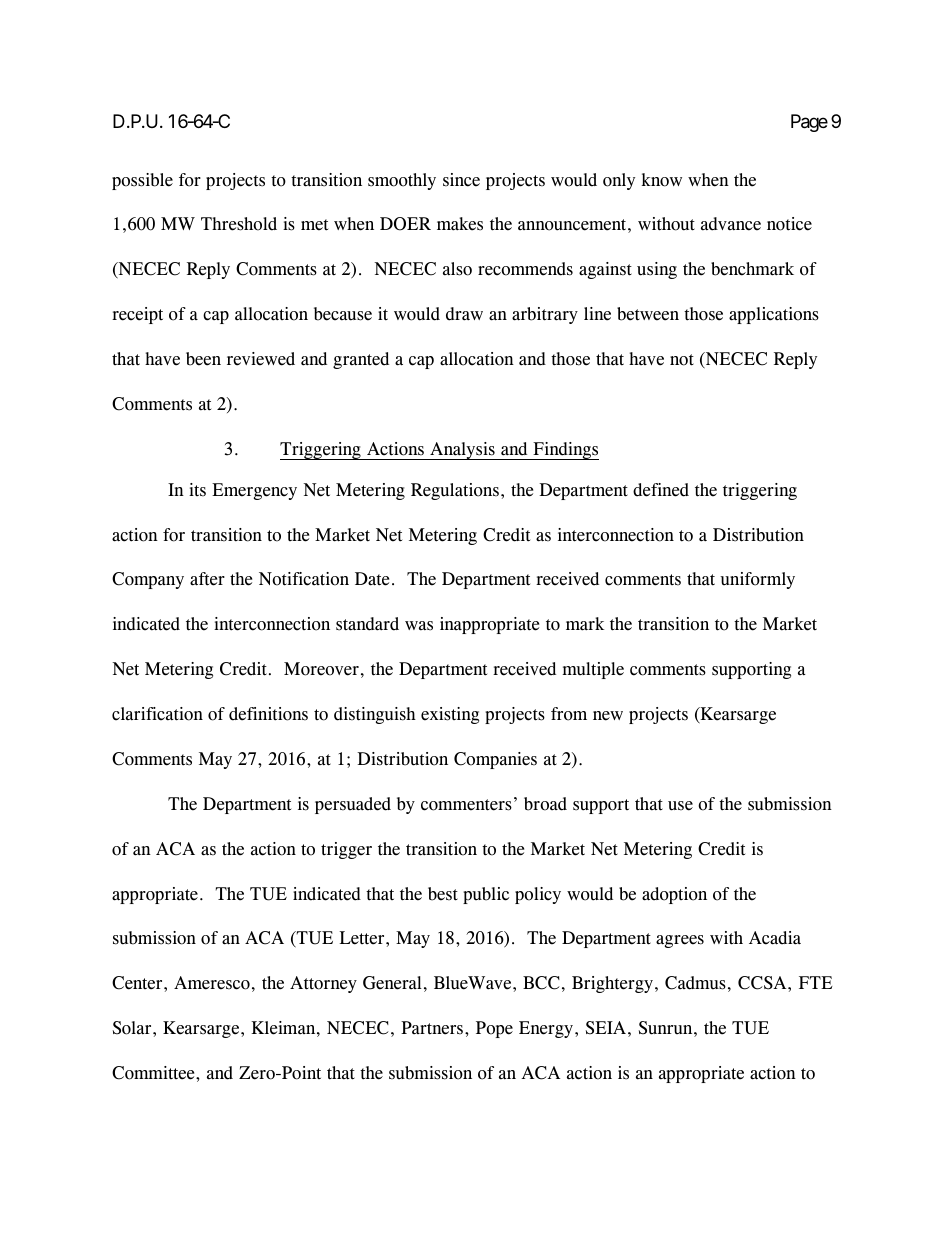 The width and height of the screenshot is (952, 1233). I want to click on Pope, so click(494, 1029).
